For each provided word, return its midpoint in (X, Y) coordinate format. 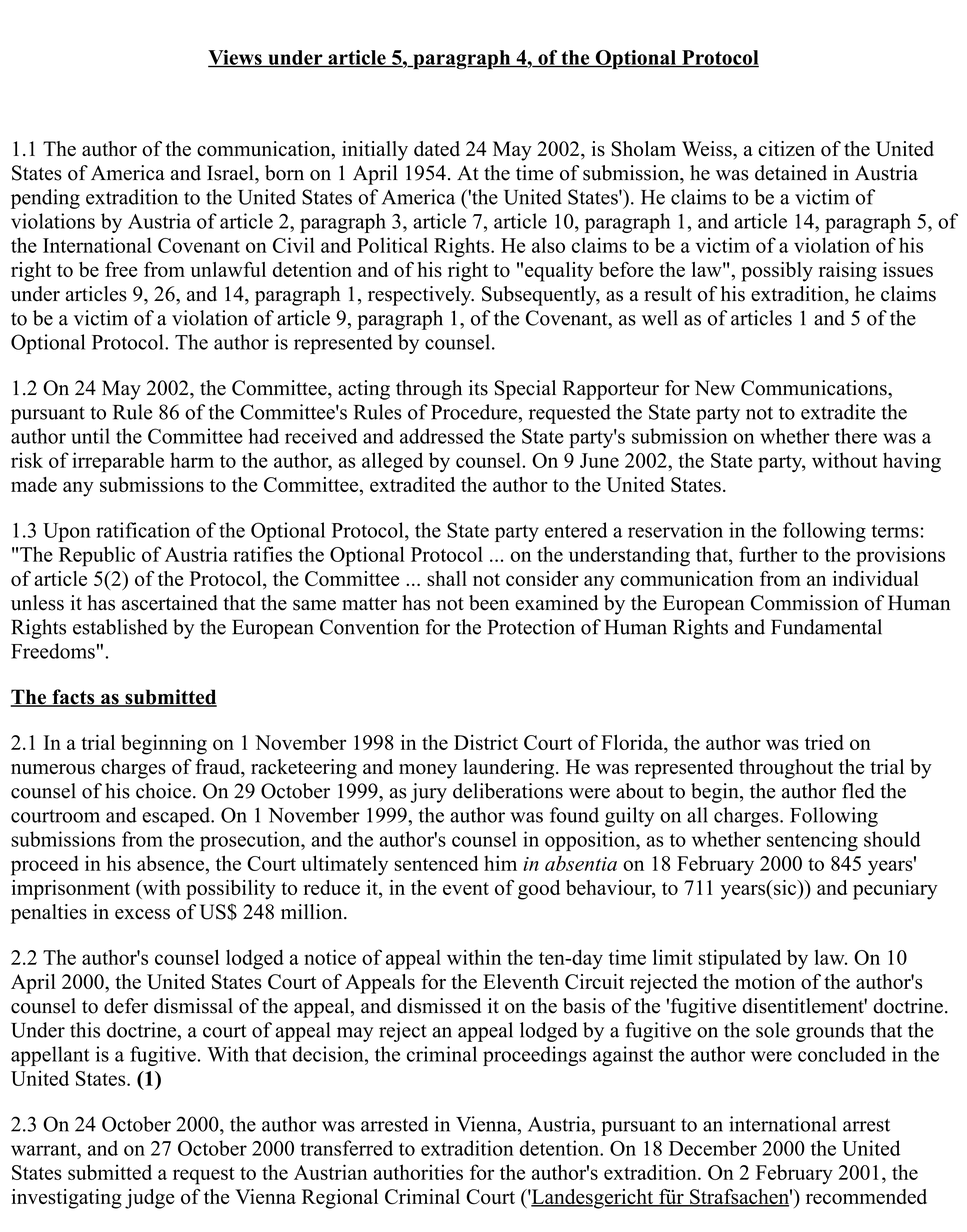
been (489, 603)
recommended (866, 1196)
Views (236, 58)
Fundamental (826, 627)
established (120, 627)
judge (150, 1199)
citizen (786, 148)
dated (437, 148)
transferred (346, 1148)
